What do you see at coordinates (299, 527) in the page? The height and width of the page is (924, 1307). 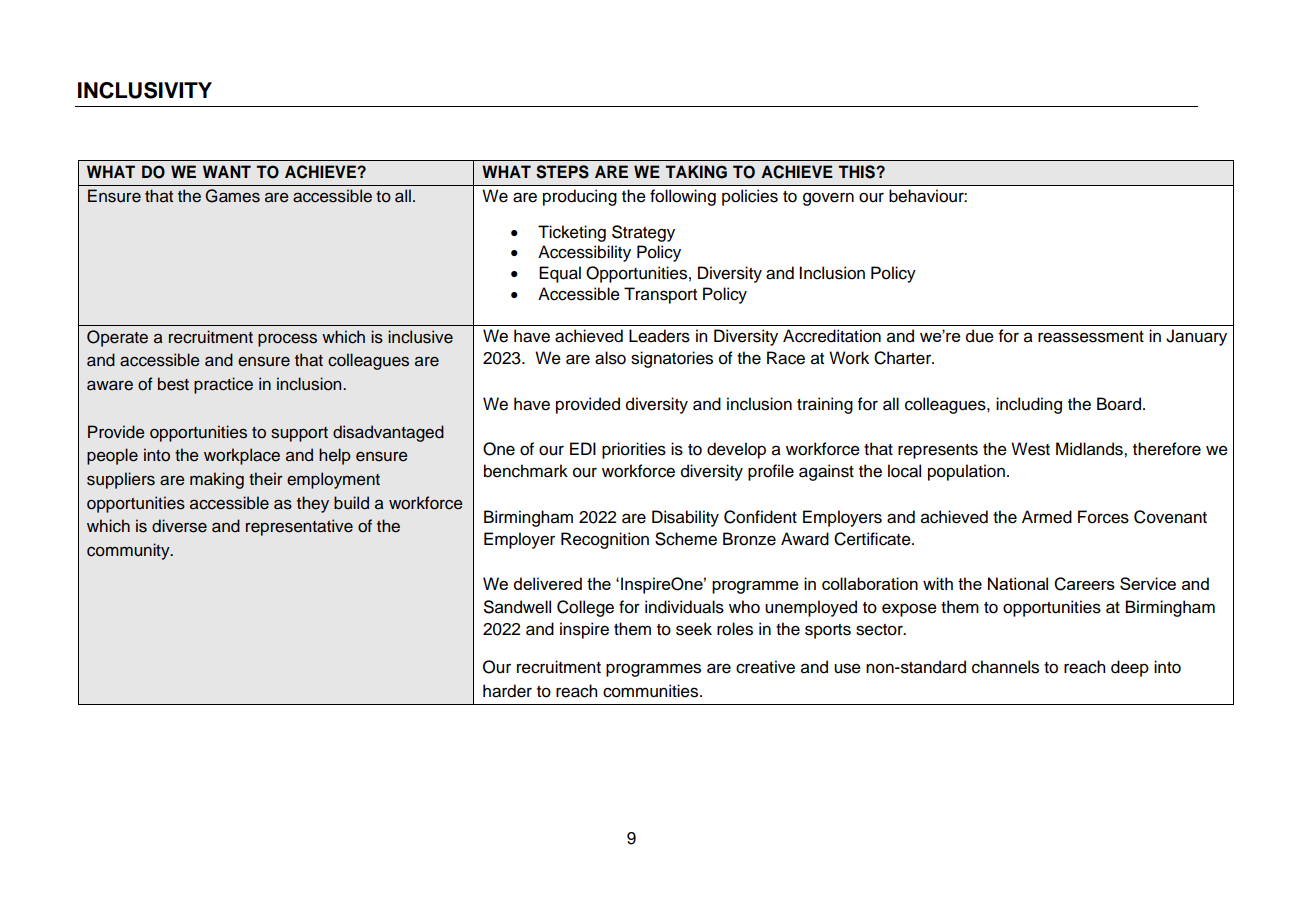 I see `representative` at bounding box center [299, 527].
